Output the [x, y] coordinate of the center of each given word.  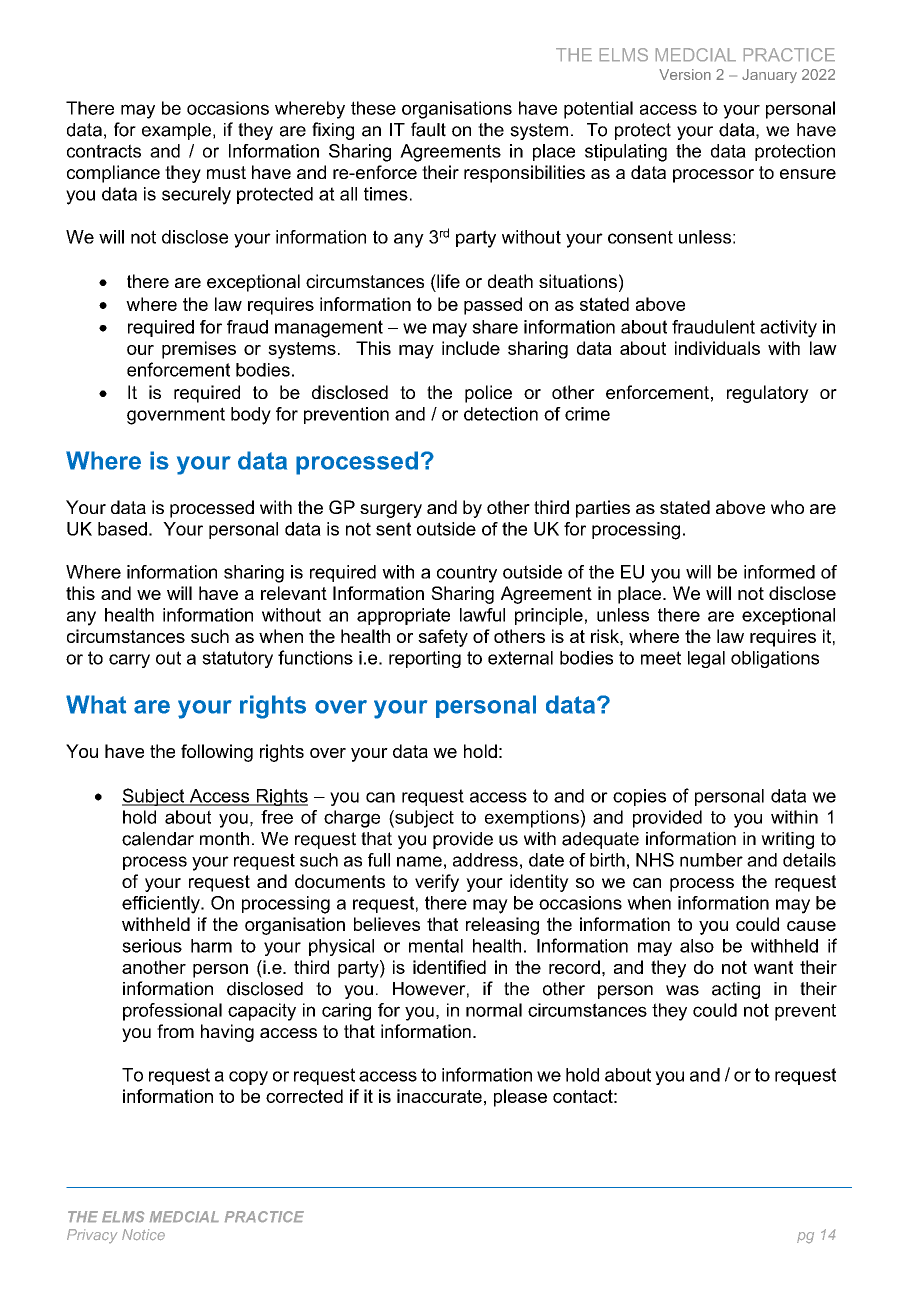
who [787, 507]
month [224, 839]
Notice [143, 1234]
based [122, 529]
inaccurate [439, 1096]
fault [428, 129]
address [485, 860]
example [176, 131]
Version [685, 74]
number [711, 860]
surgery [391, 511]
